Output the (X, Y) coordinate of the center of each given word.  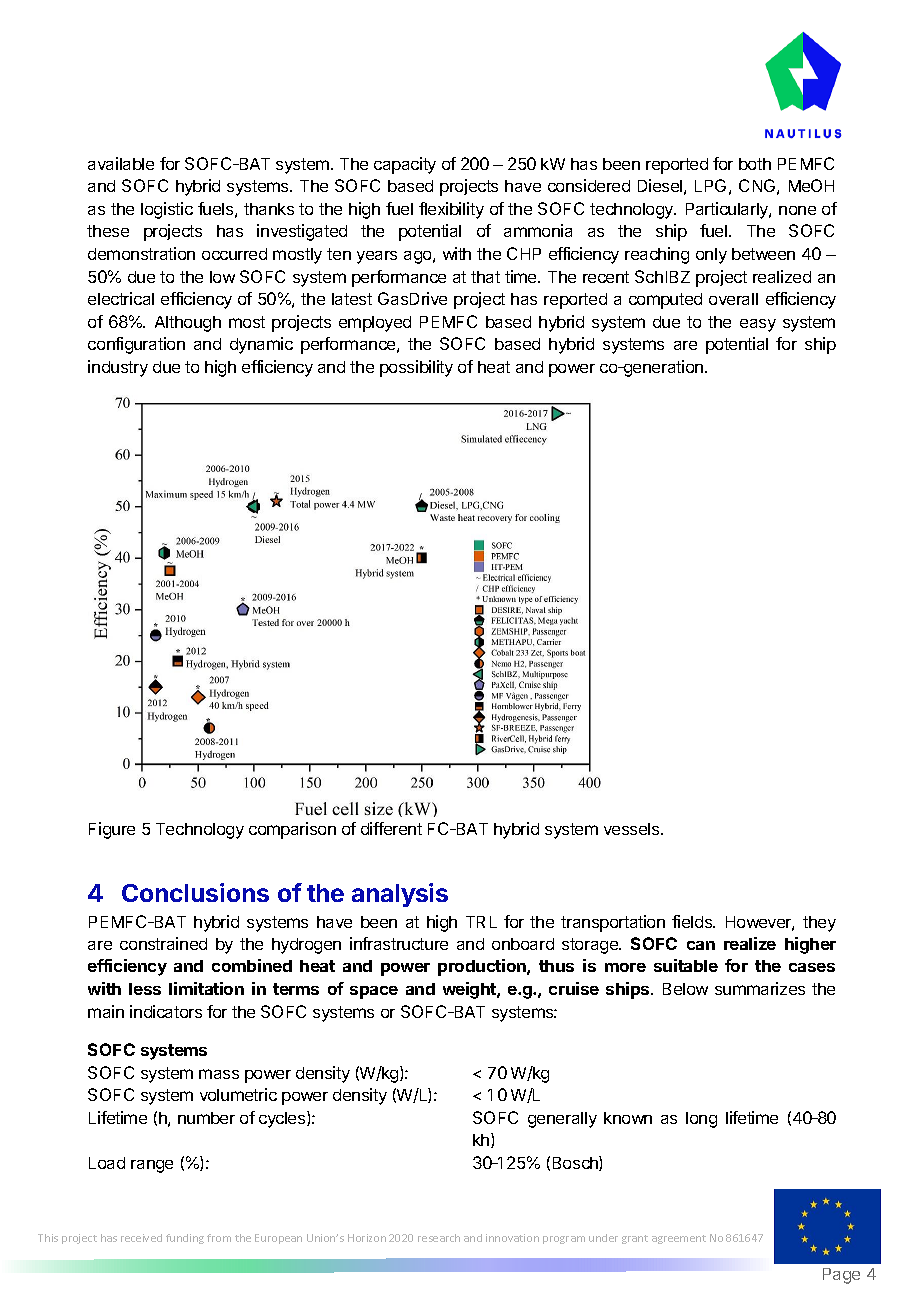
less (145, 989)
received (141, 1238)
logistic (167, 210)
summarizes (760, 988)
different (391, 828)
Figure (112, 830)
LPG (710, 185)
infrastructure (399, 943)
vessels (633, 829)
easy (758, 325)
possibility (416, 368)
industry (118, 368)
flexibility (451, 210)
